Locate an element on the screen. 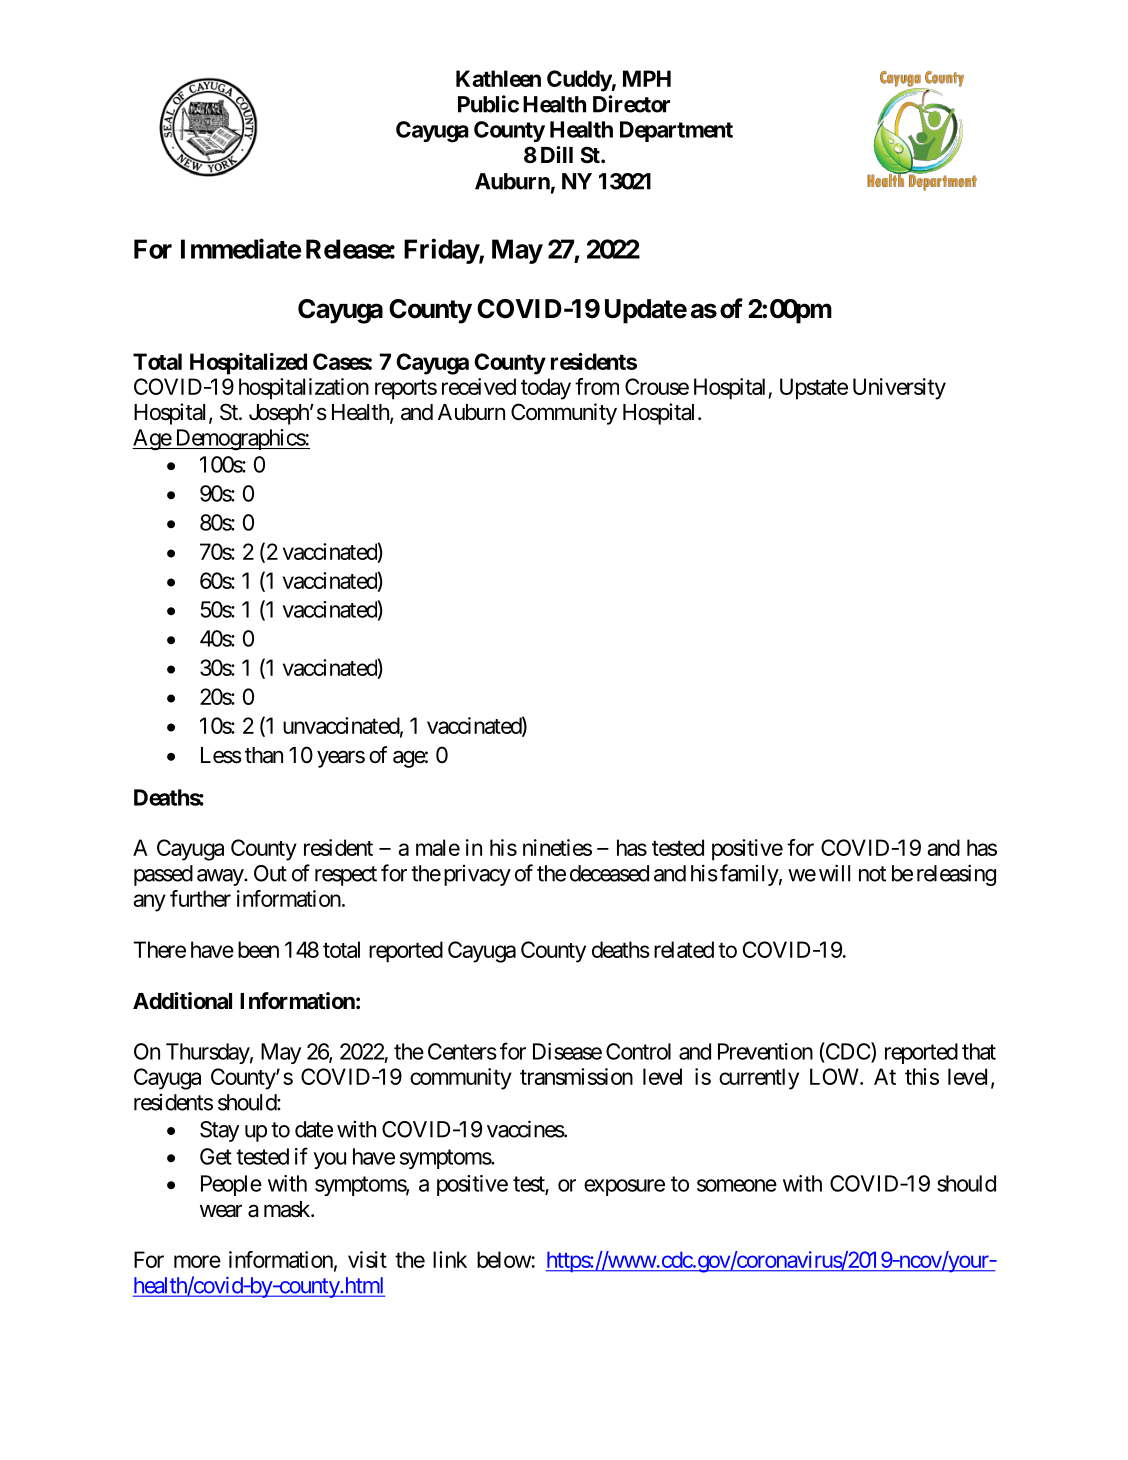 The width and height of the screenshot is (1128, 1460). Kathleen is located at coordinates (498, 78).
